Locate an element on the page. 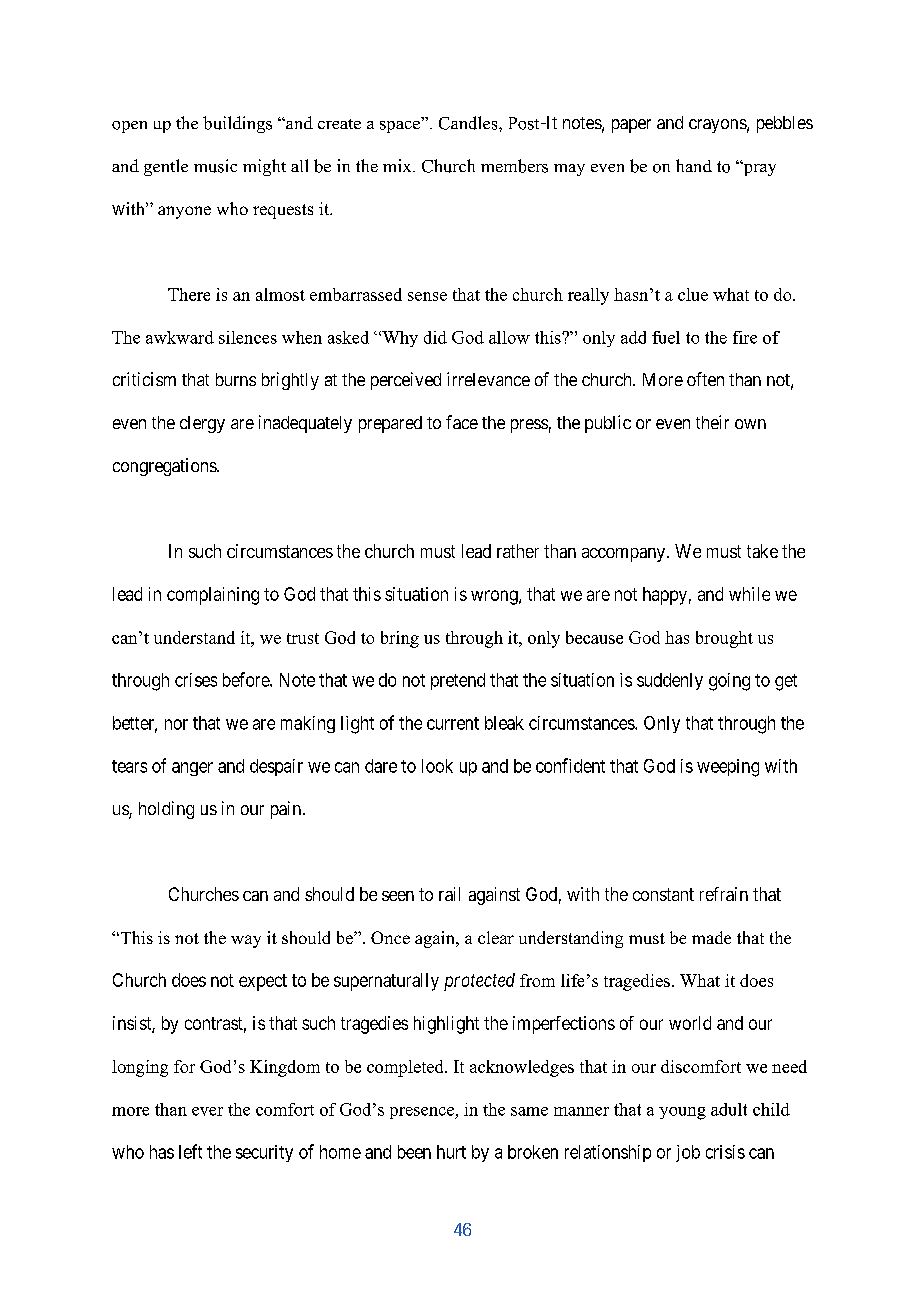 The width and height of the image is (924, 1308). hand is located at coordinates (694, 165).
